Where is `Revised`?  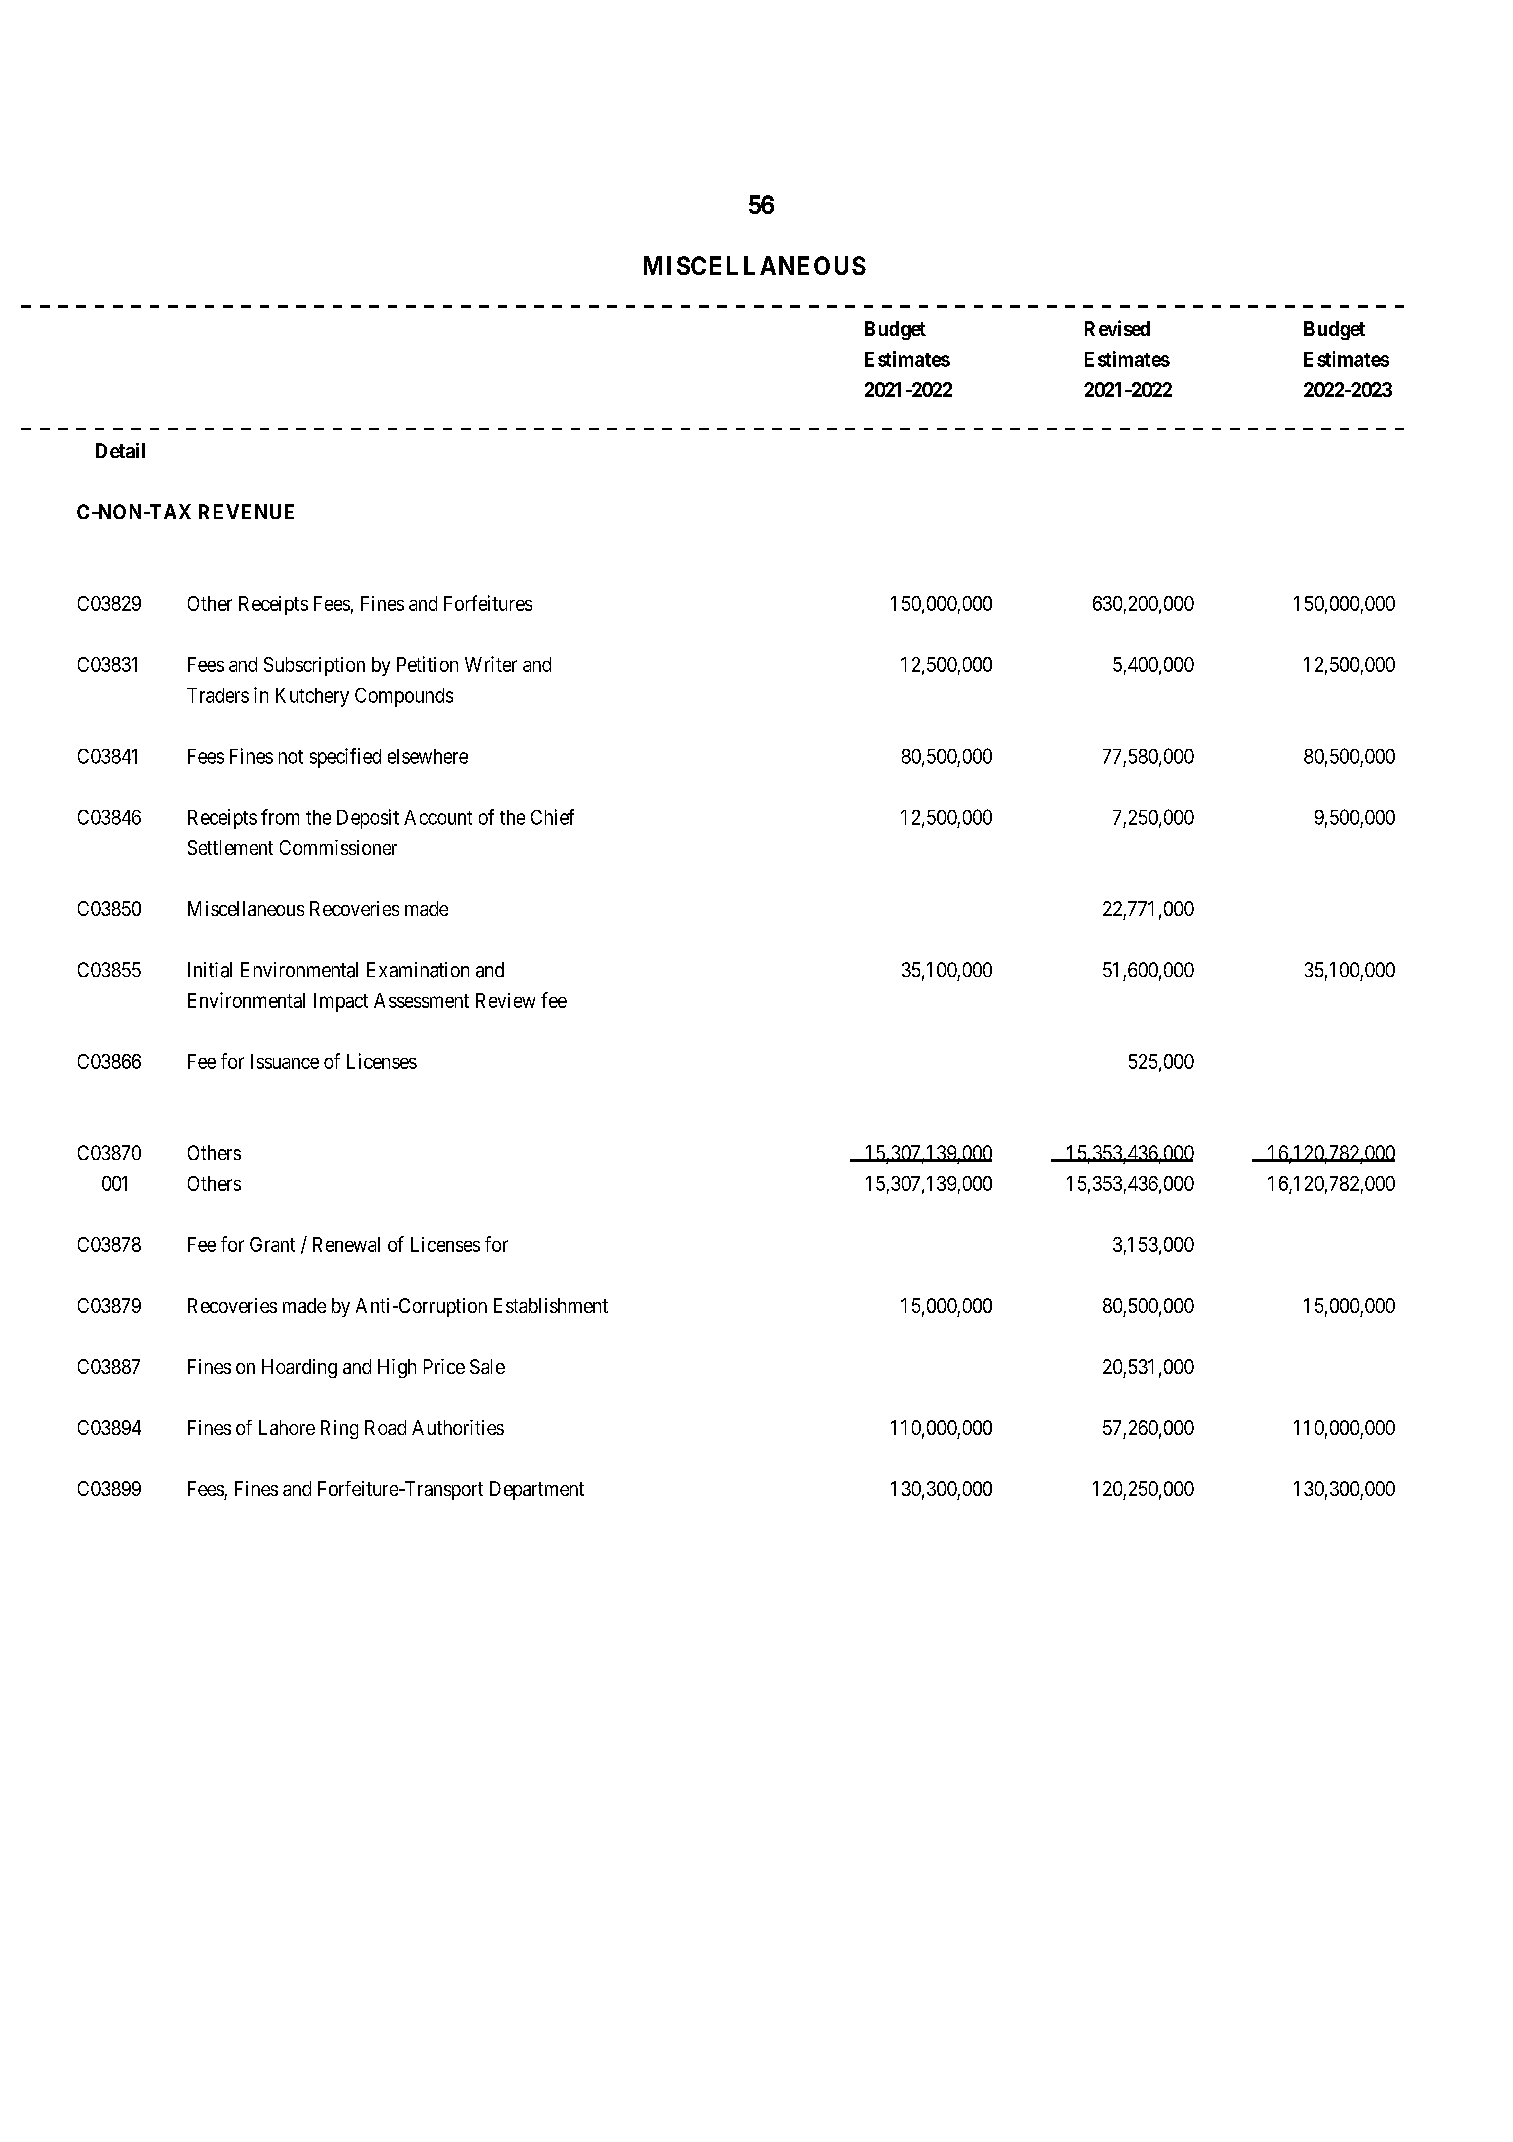 Revised is located at coordinates (1117, 328).
